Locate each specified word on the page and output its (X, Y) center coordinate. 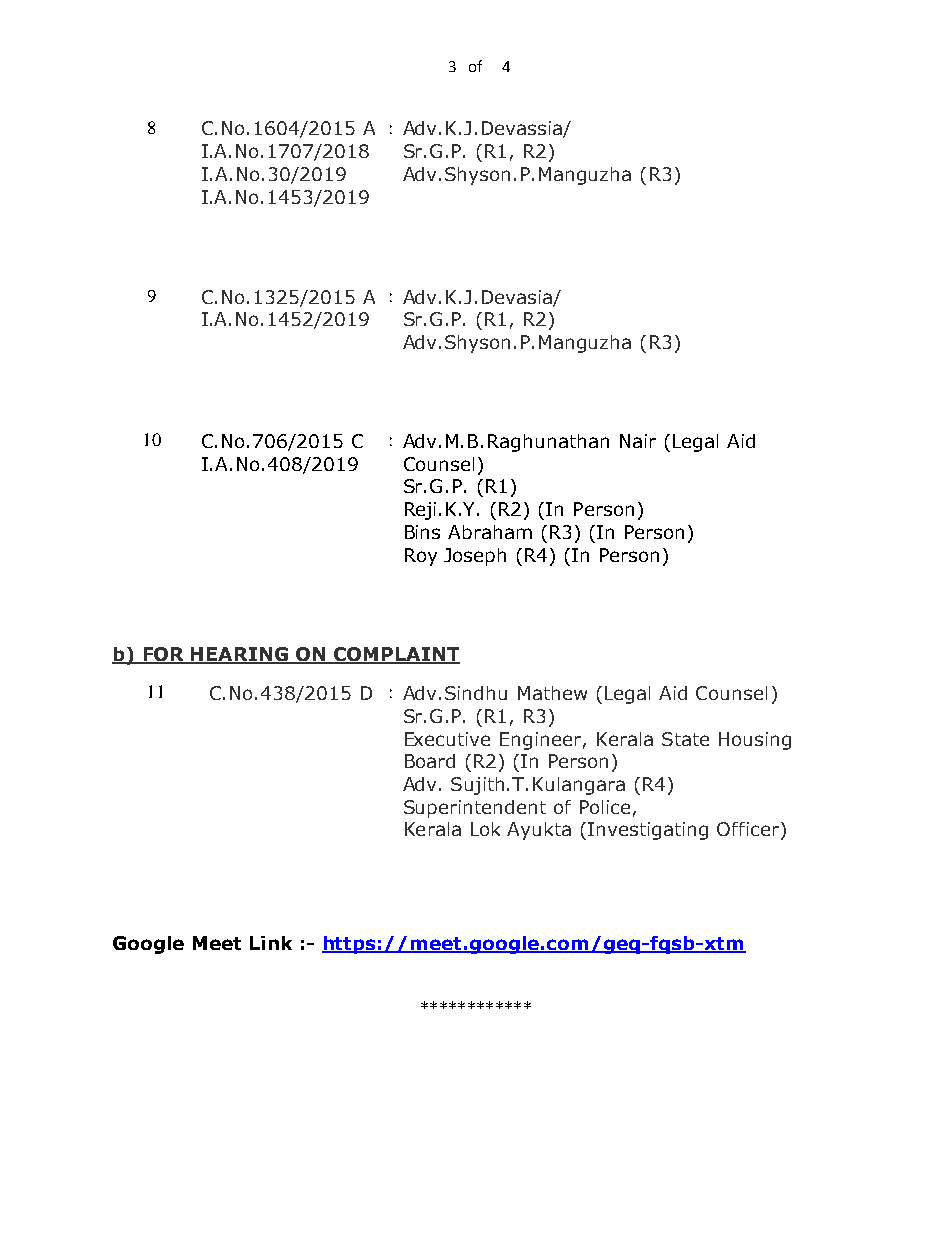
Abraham (490, 532)
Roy (421, 557)
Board (430, 761)
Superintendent (475, 809)
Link (271, 943)
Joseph (475, 557)
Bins (422, 532)
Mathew (552, 693)
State (685, 739)
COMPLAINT (396, 655)
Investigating (648, 831)
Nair (638, 441)
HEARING (240, 655)
